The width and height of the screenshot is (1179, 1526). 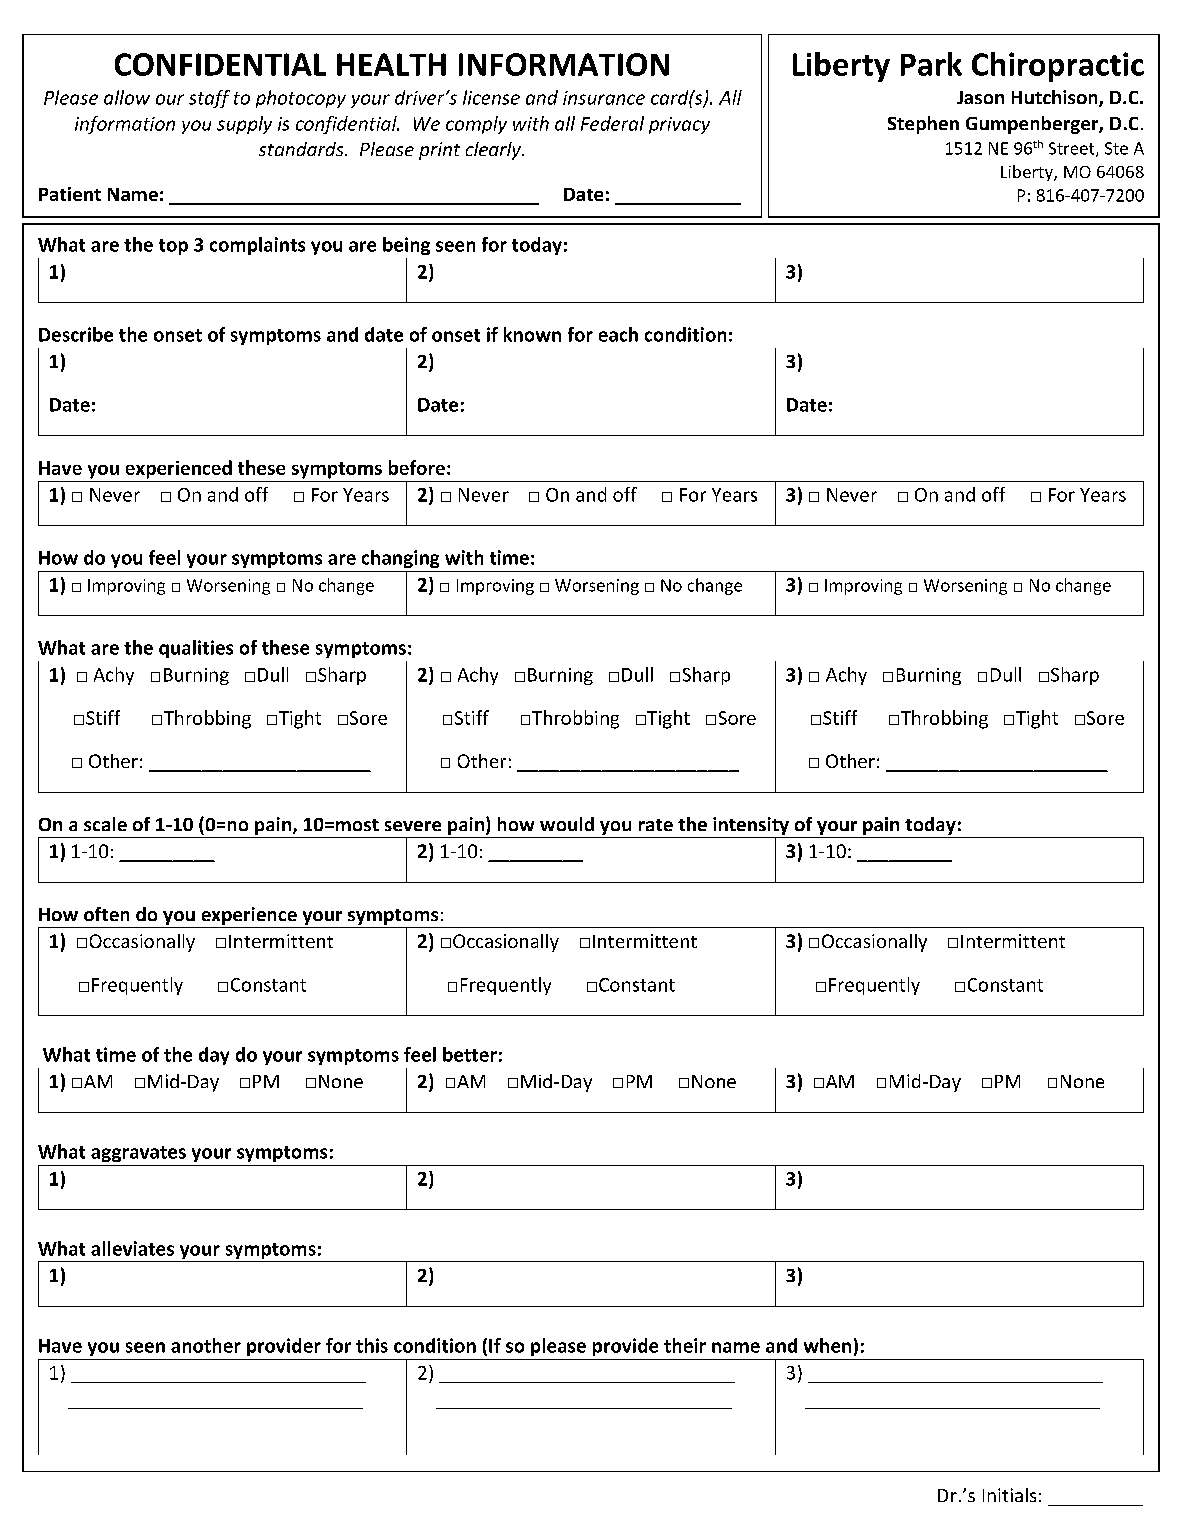 I want to click on scale, so click(x=105, y=824).
